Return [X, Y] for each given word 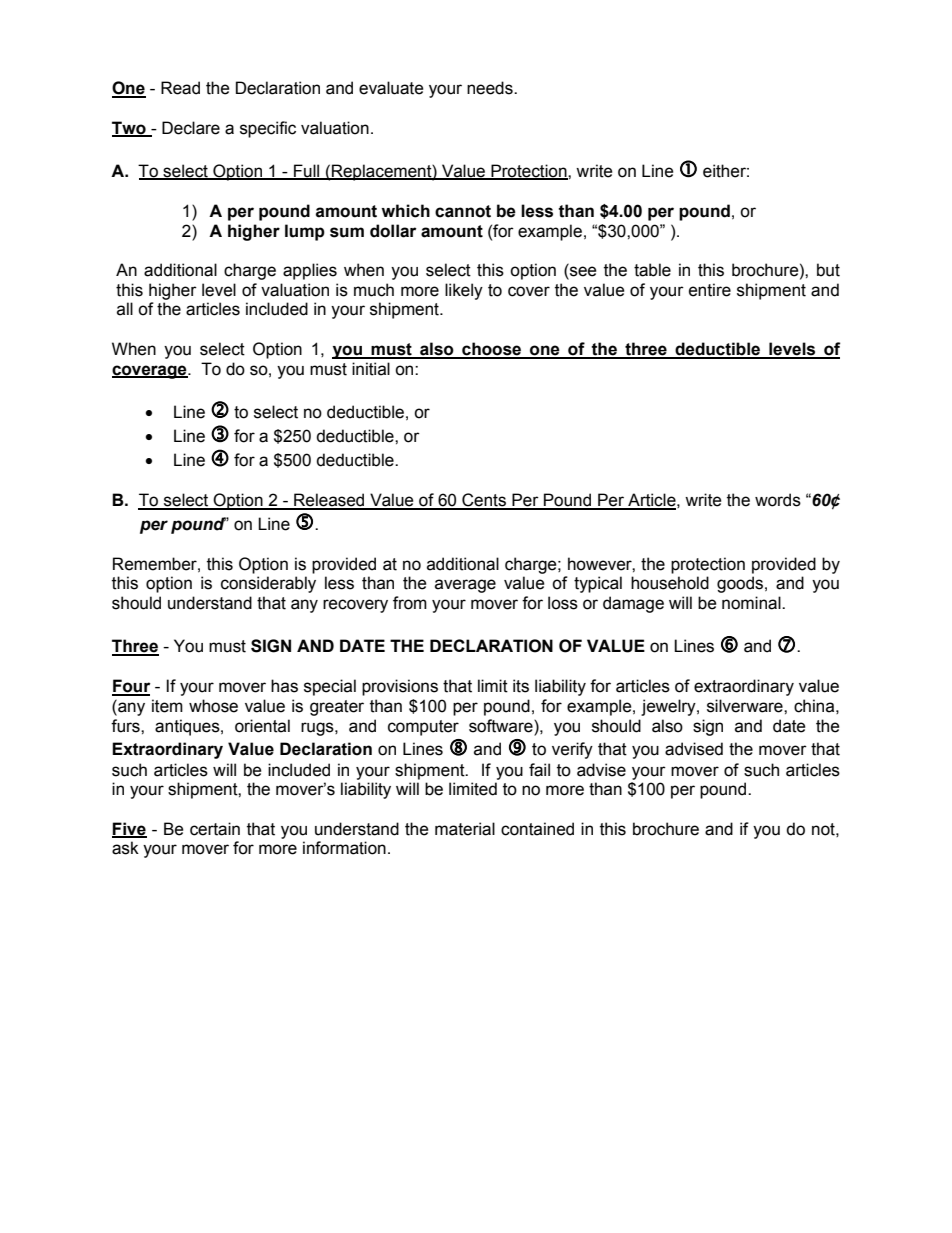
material [465, 829]
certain [215, 829]
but [828, 270]
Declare [191, 128]
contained [537, 829]
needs [491, 88]
